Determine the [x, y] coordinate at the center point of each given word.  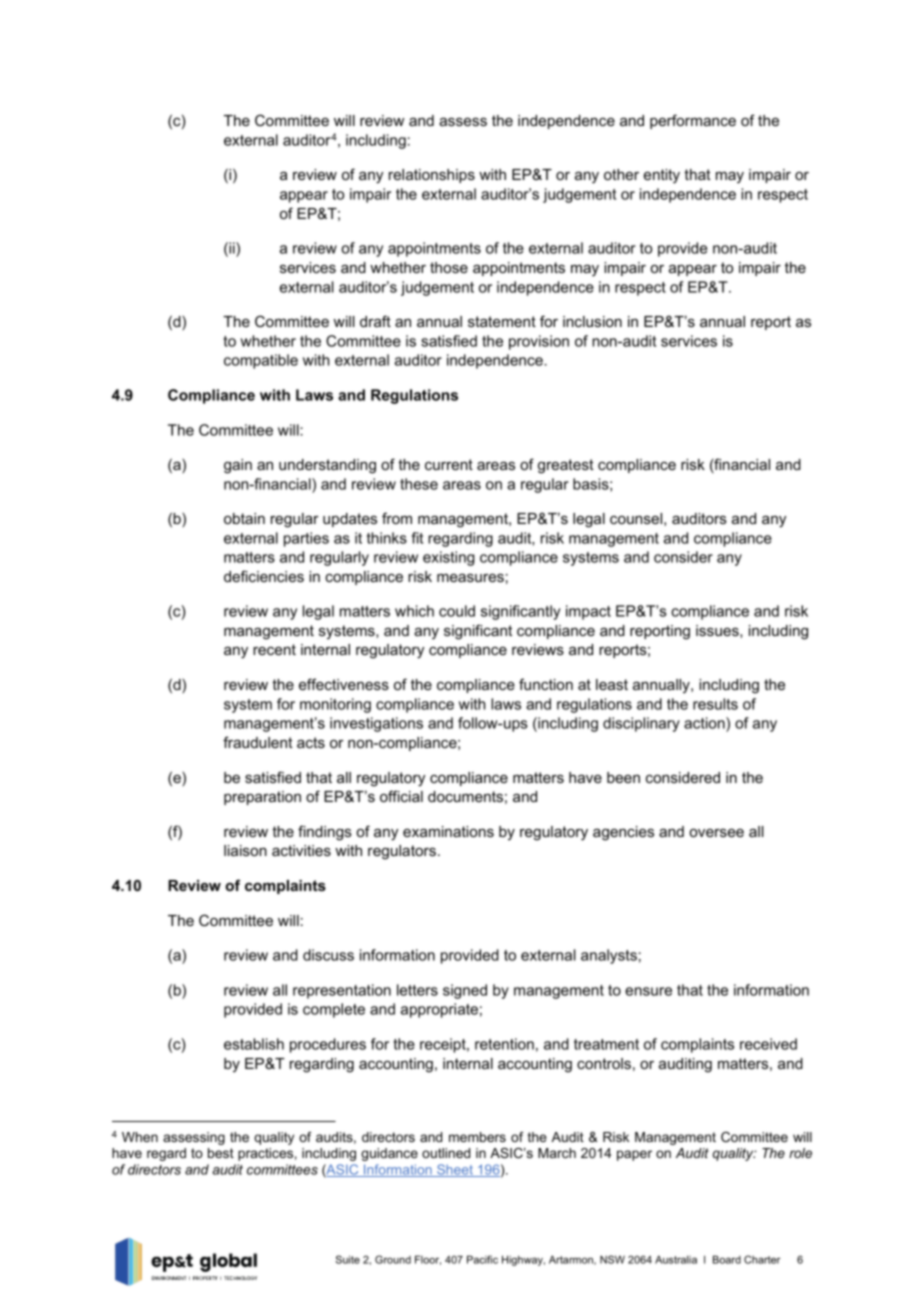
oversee [716, 833]
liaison [245, 850]
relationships [432, 176]
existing [448, 558]
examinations [448, 831]
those [449, 267]
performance [693, 121]
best [221, 1153]
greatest [566, 466]
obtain [244, 518]
